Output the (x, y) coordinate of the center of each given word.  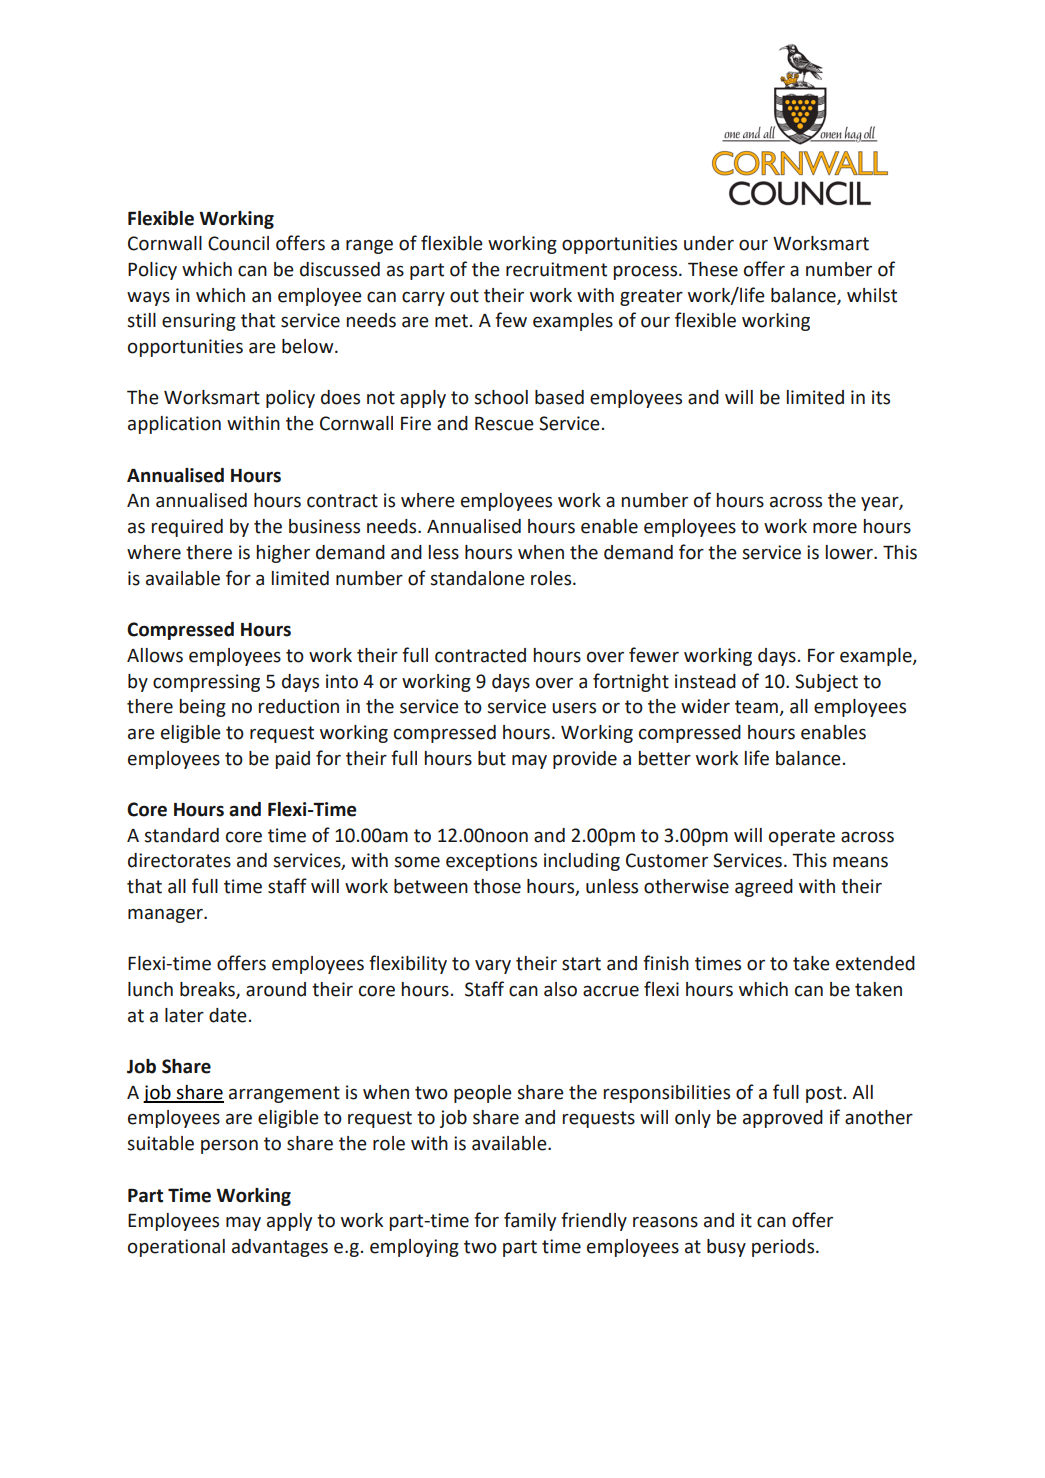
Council (238, 243)
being (203, 708)
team (756, 707)
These (713, 269)
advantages (280, 1248)
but (492, 758)
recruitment (556, 269)
